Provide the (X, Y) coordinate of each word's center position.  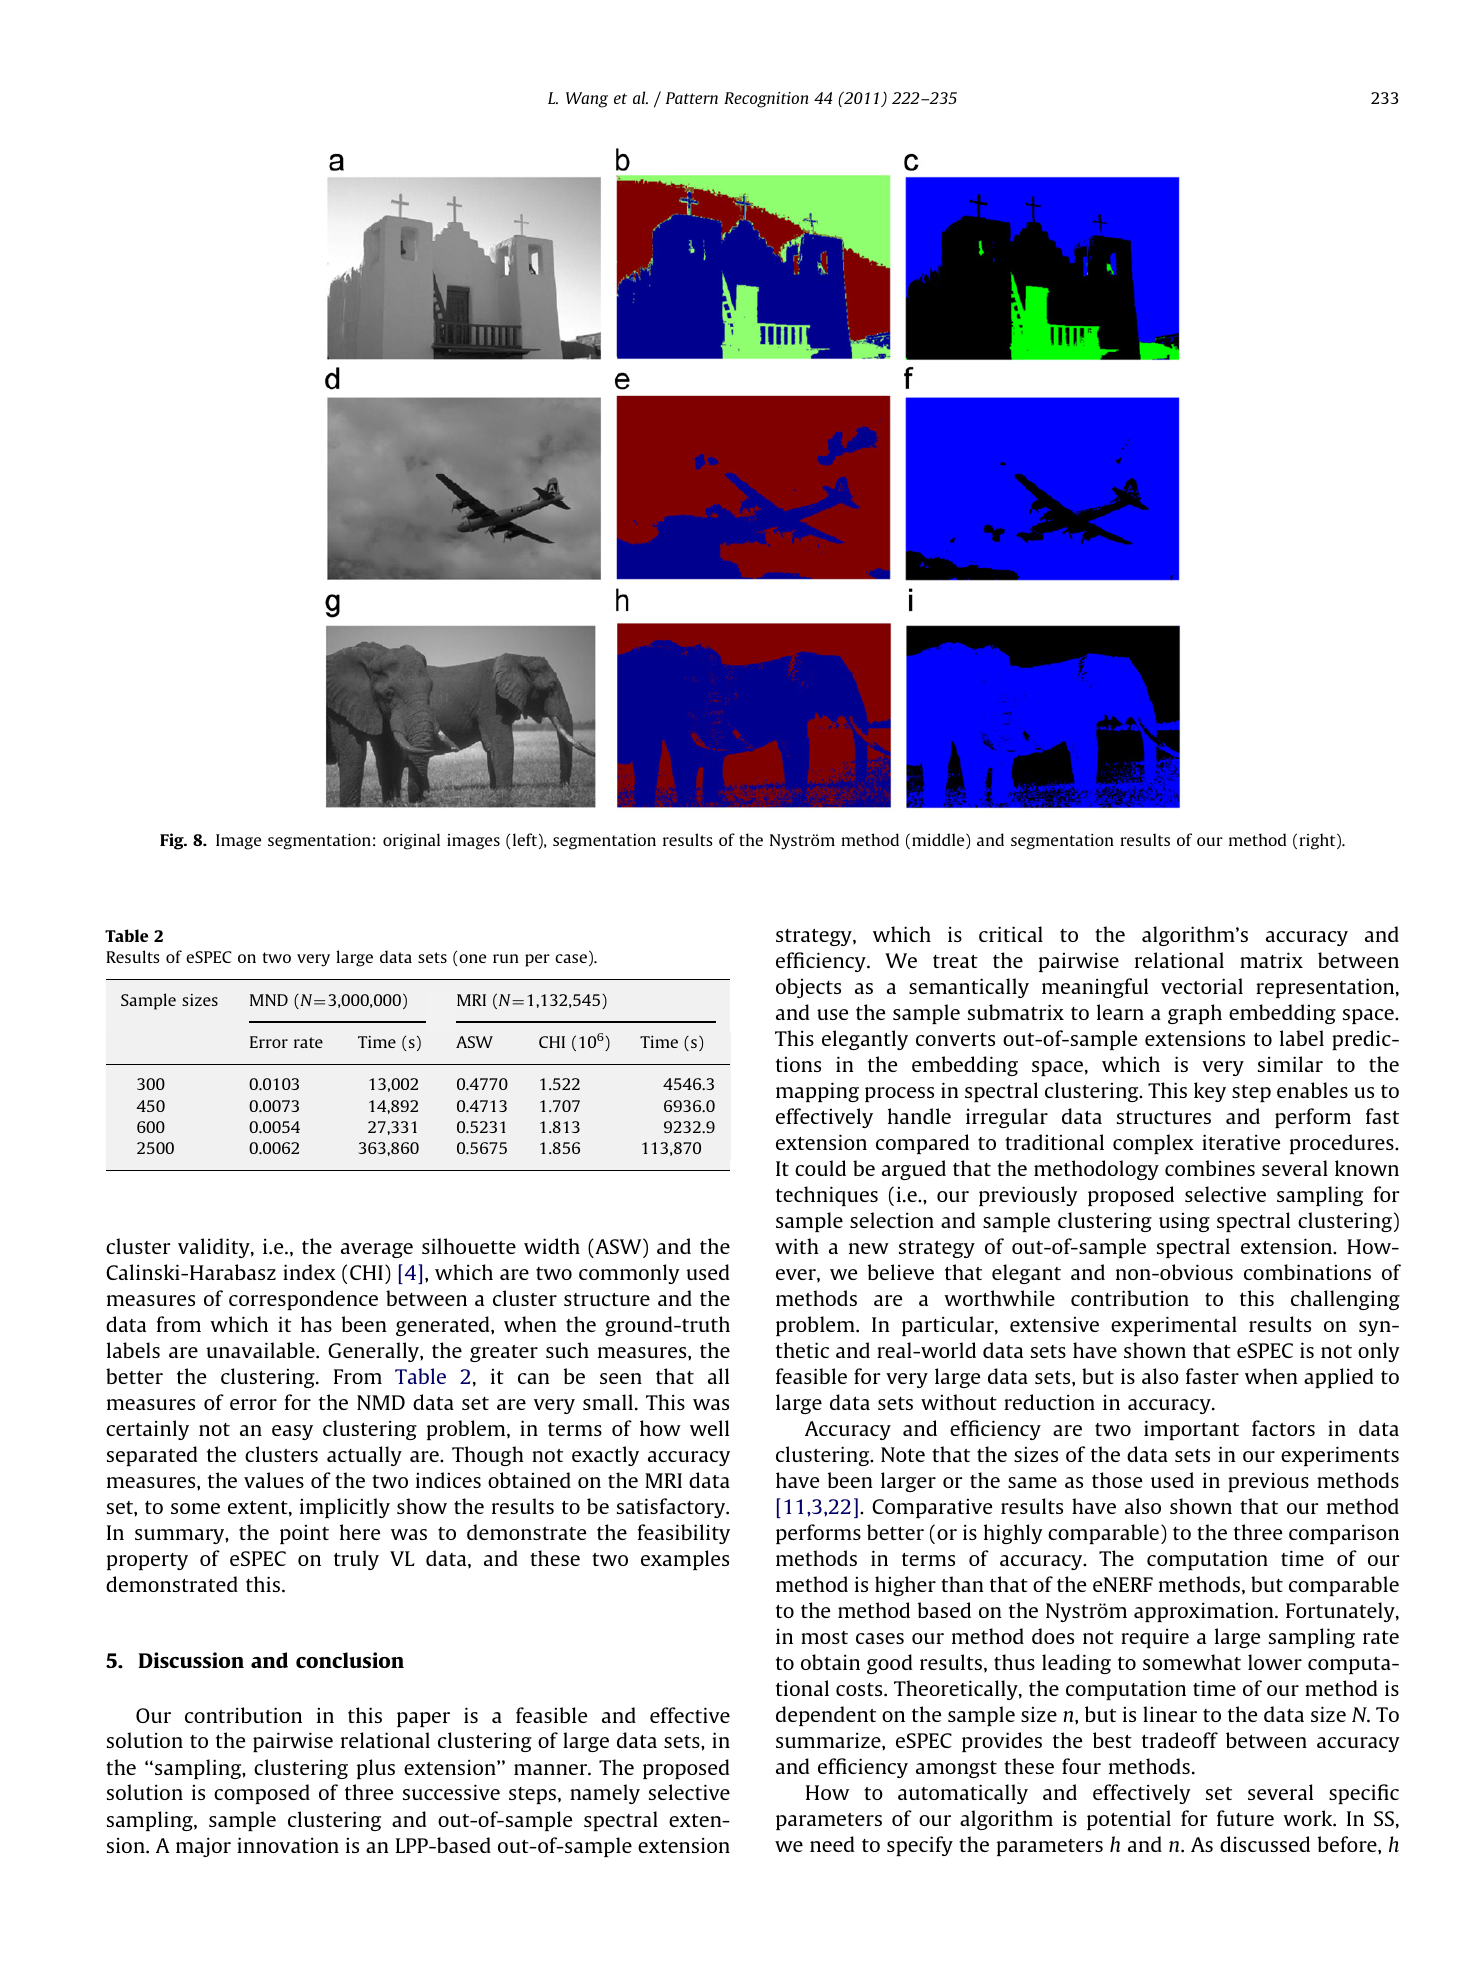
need (832, 1844)
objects (808, 988)
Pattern (692, 98)
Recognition (766, 100)
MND (269, 1000)
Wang (587, 100)
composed (262, 1794)
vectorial (1202, 986)
